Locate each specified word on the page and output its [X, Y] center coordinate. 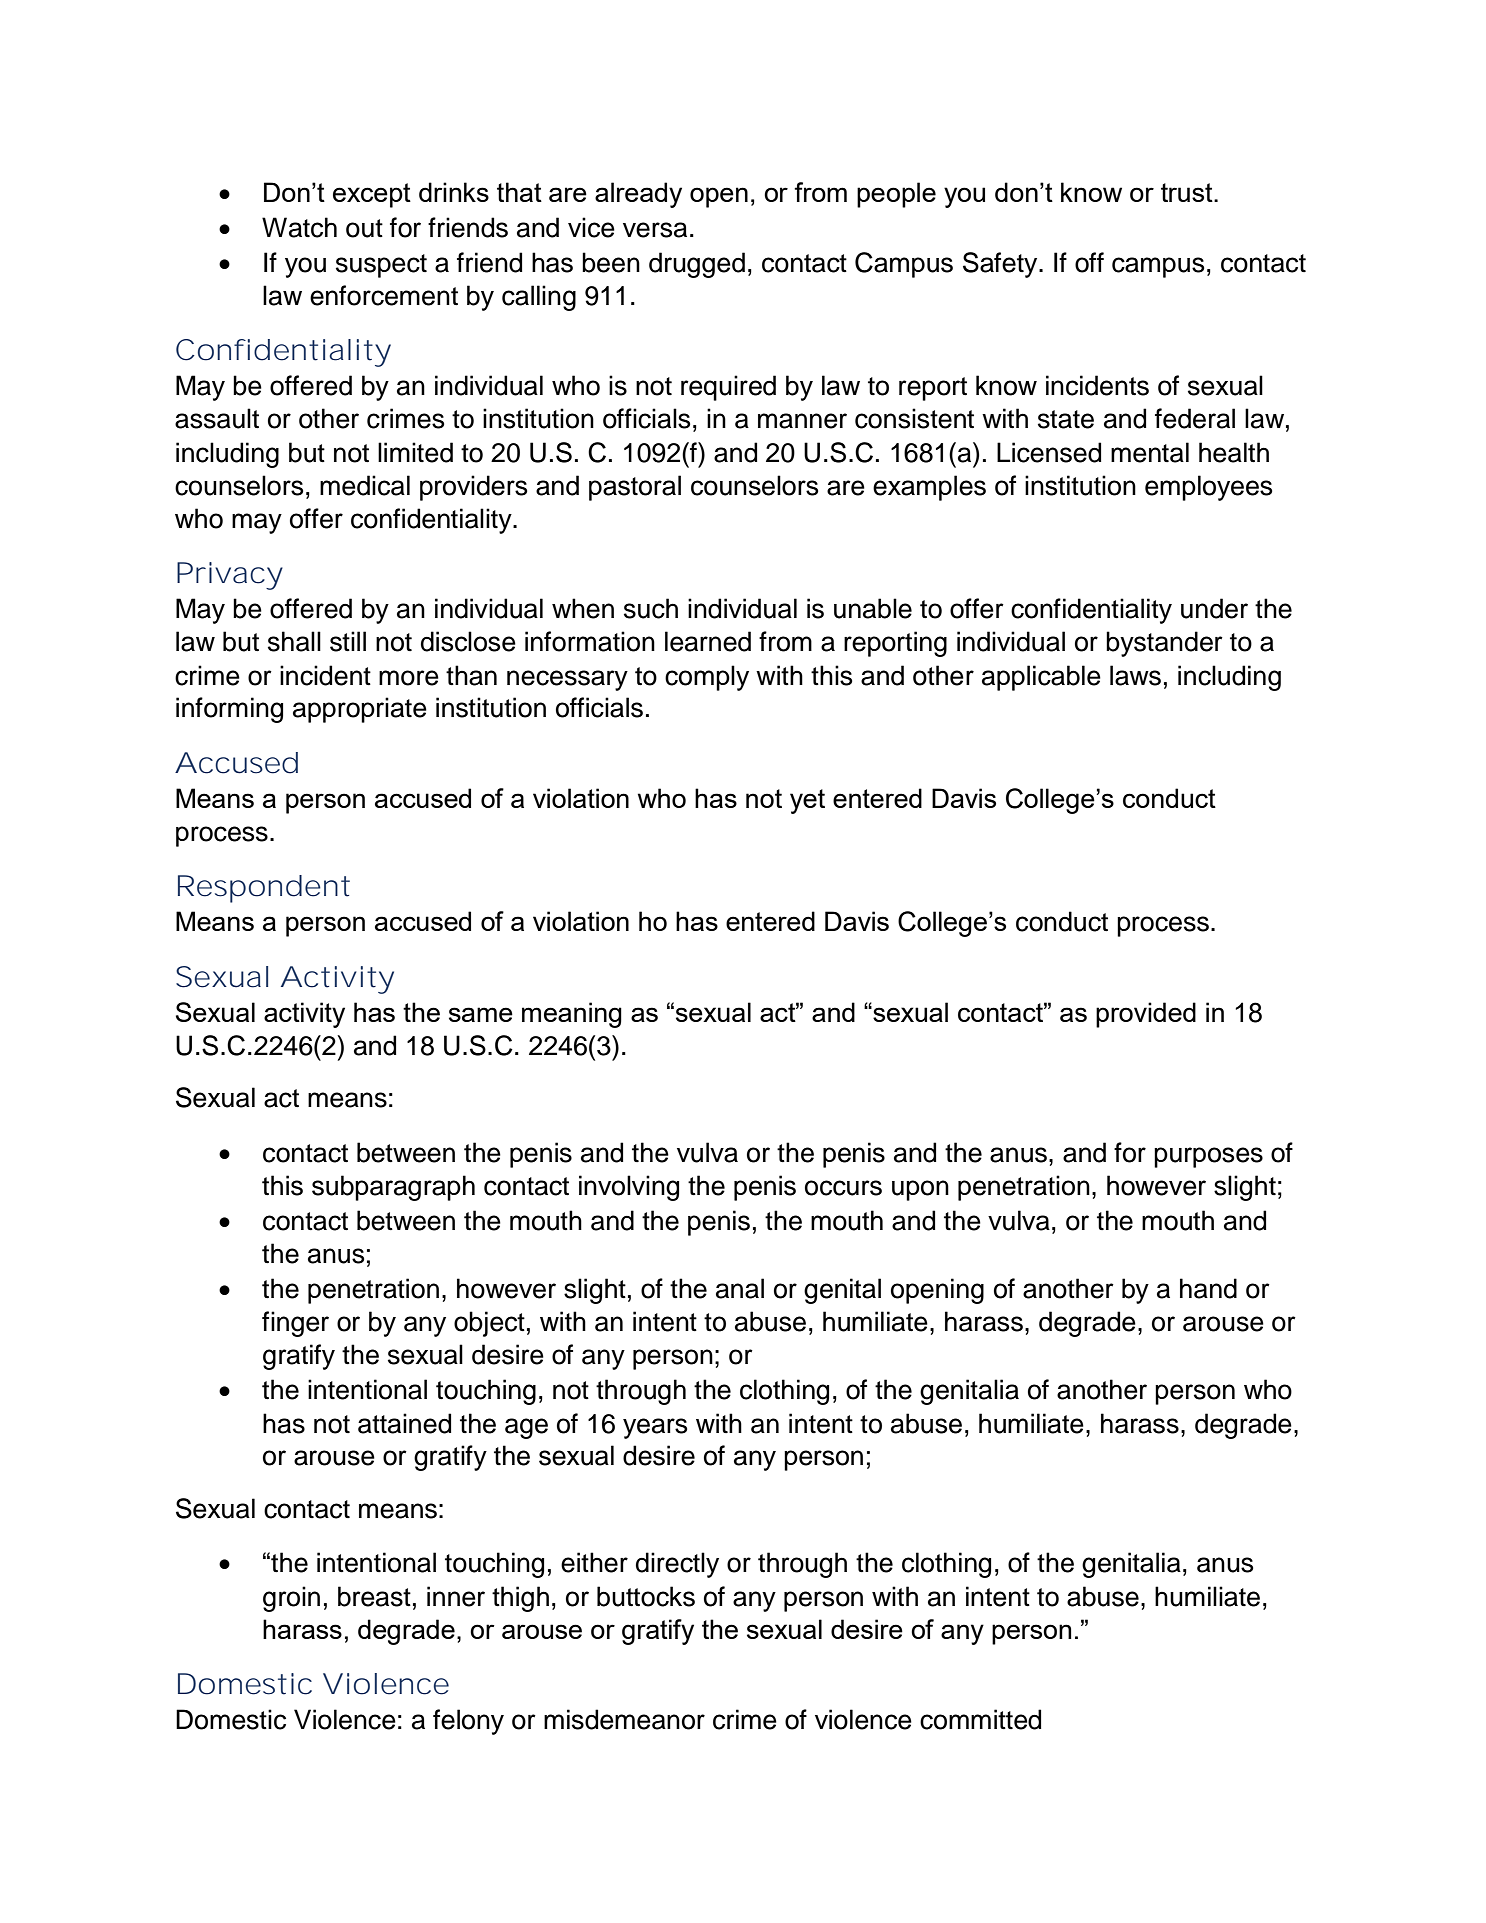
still [348, 641]
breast [374, 1596]
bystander [1164, 644]
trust [1188, 192]
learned [708, 641]
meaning [572, 1015]
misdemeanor [624, 1719]
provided [1146, 1015]
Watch [299, 227]
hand [1208, 1288]
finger [295, 1324]
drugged [697, 265]
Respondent [264, 889]
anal [740, 1288]
